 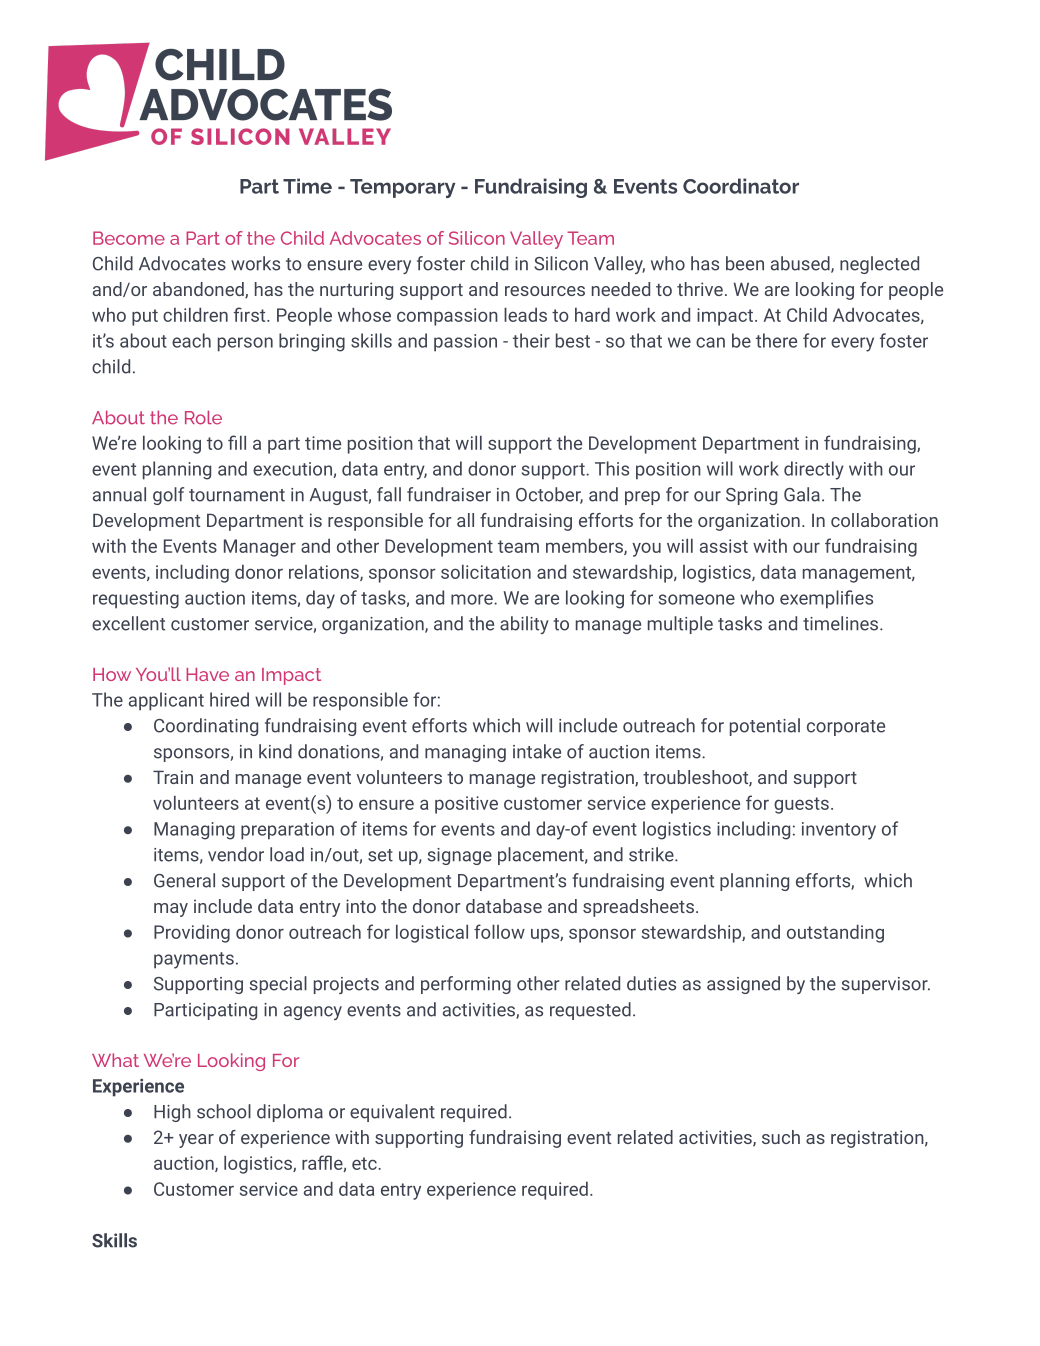 I want to click on positive, so click(x=466, y=805).
